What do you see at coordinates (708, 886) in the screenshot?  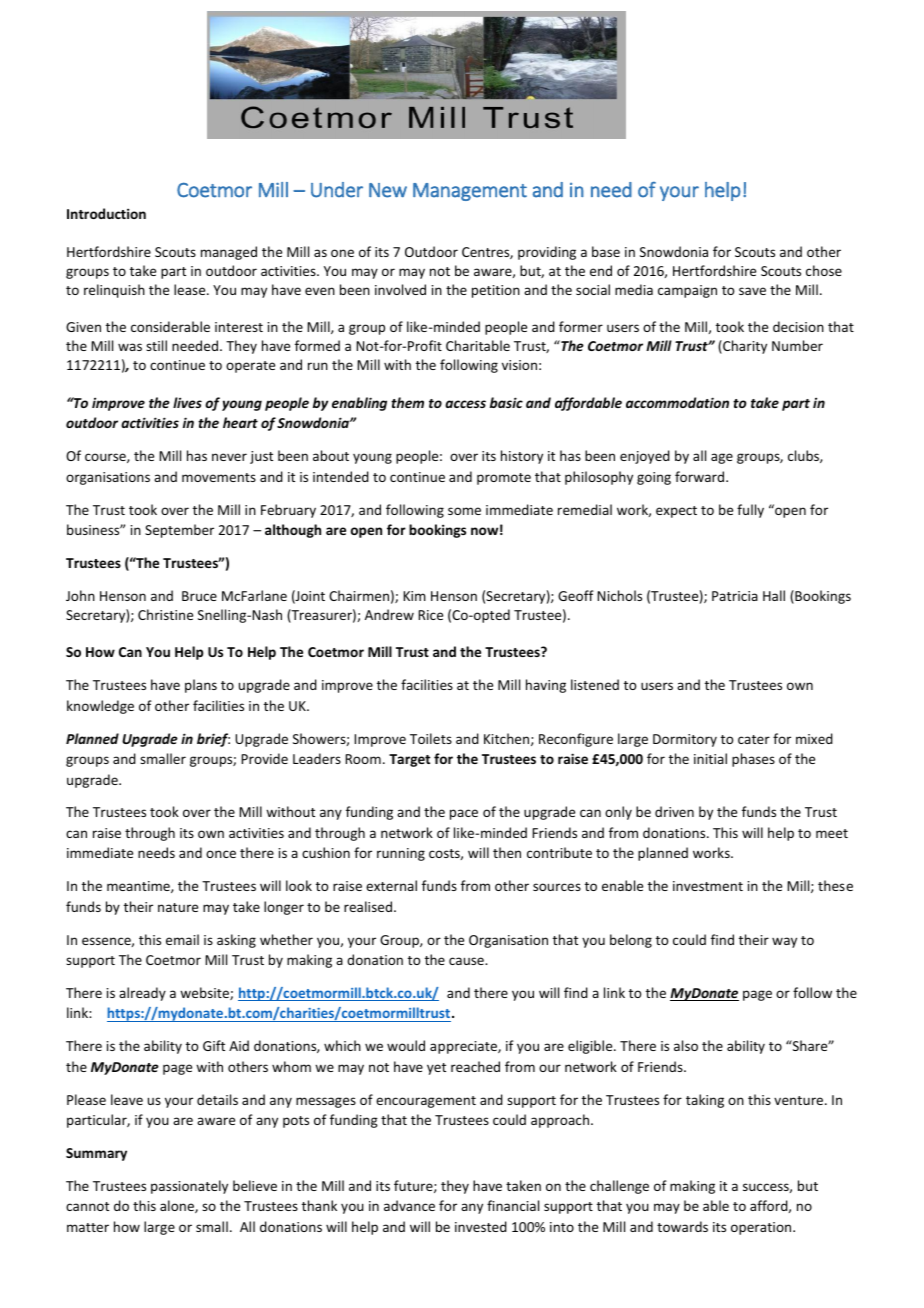 I see `investment` at bounding box center [708, 886].
